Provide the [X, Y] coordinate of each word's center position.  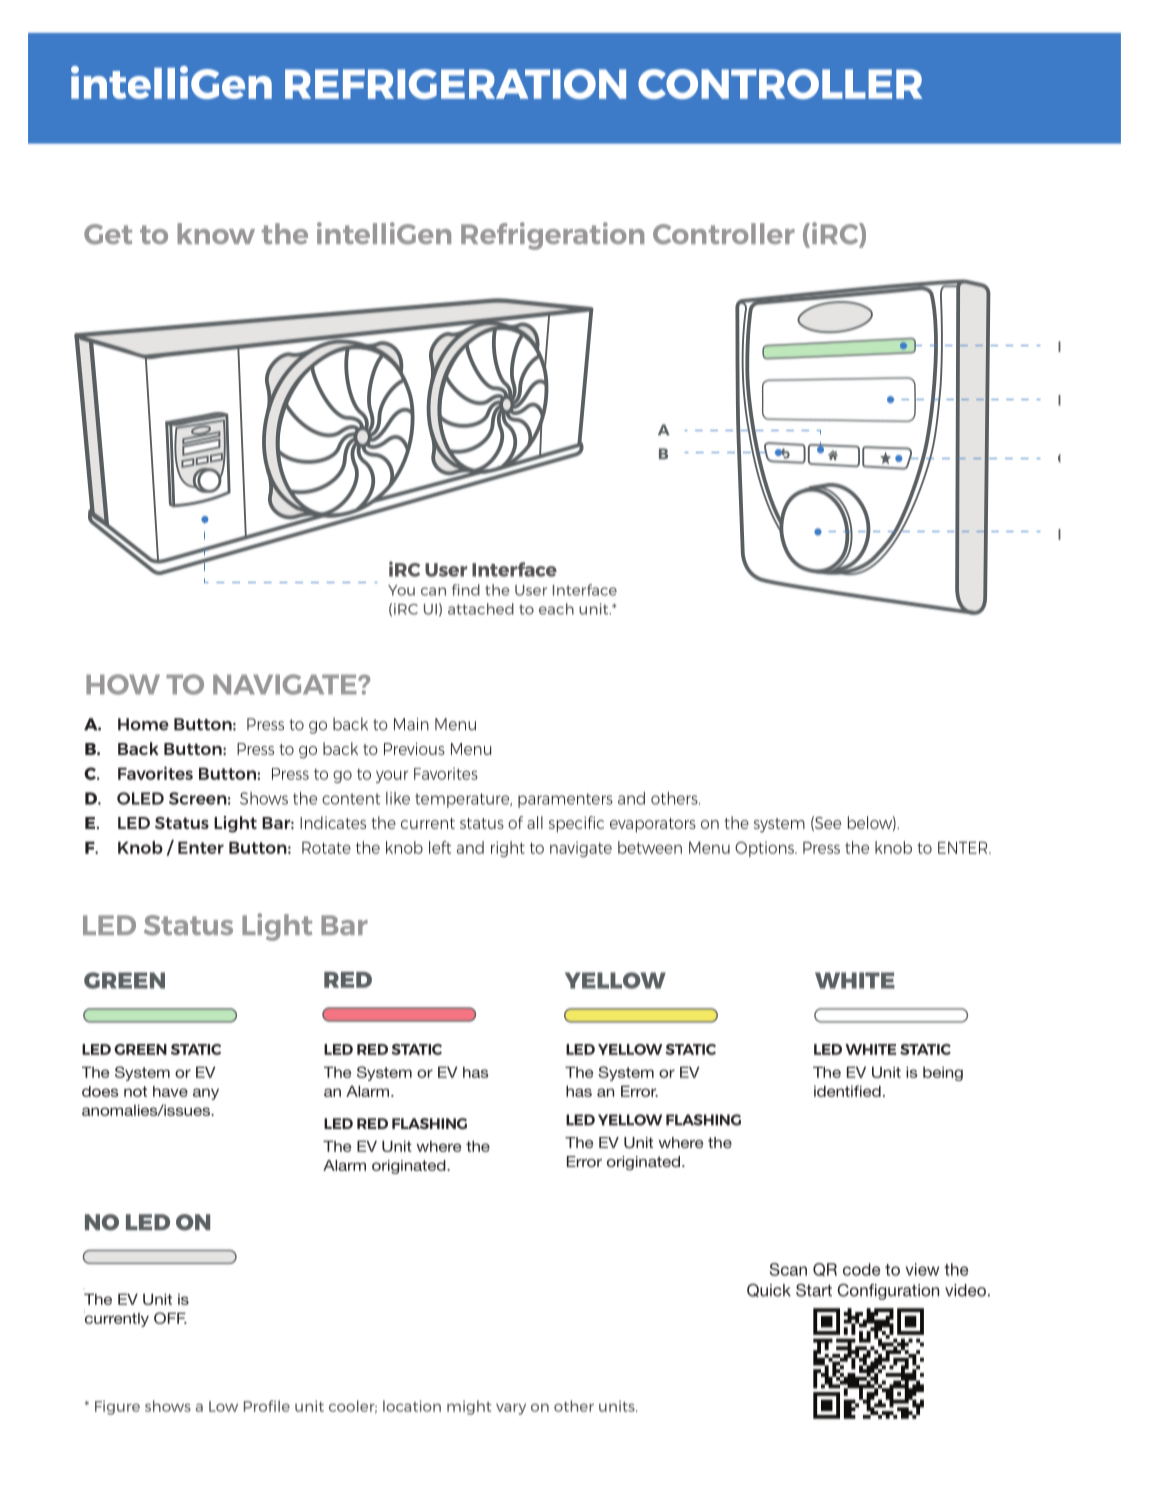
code [861, 1269]
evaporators [653, 825]
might [469, 1407]
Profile [267, 1406]
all [535, 822]
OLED [140, 798]
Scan [788, 1269]
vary [511, 1409]
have [170, 1091]
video [965, 1290]
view [922, 1269]
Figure [117, 1407]
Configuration [888, 1291]
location [412, 1406]
